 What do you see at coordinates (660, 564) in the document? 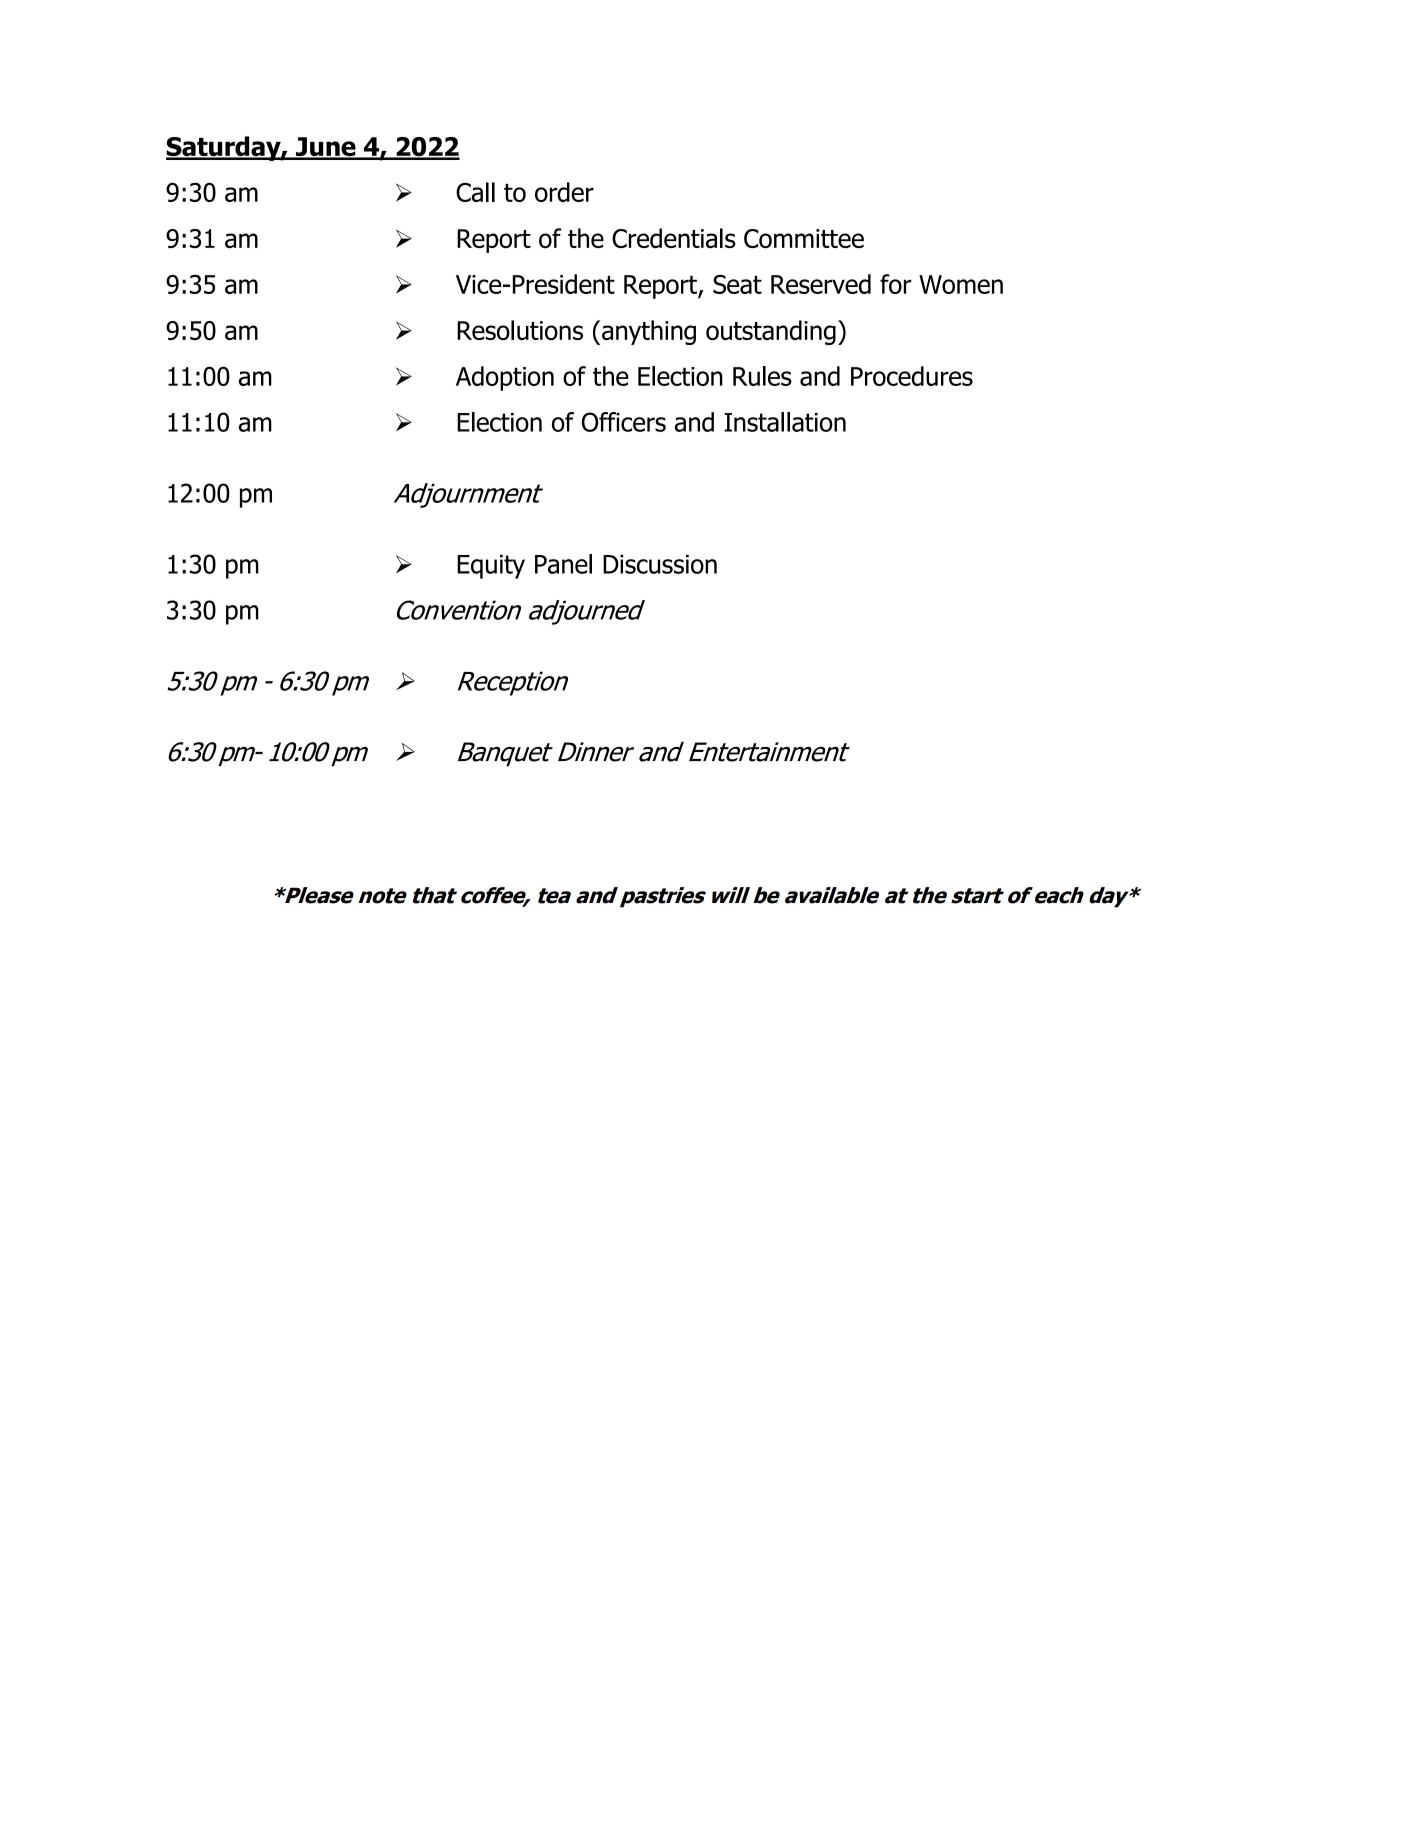
I see `Discussion` at bounding box center [660, 564].
